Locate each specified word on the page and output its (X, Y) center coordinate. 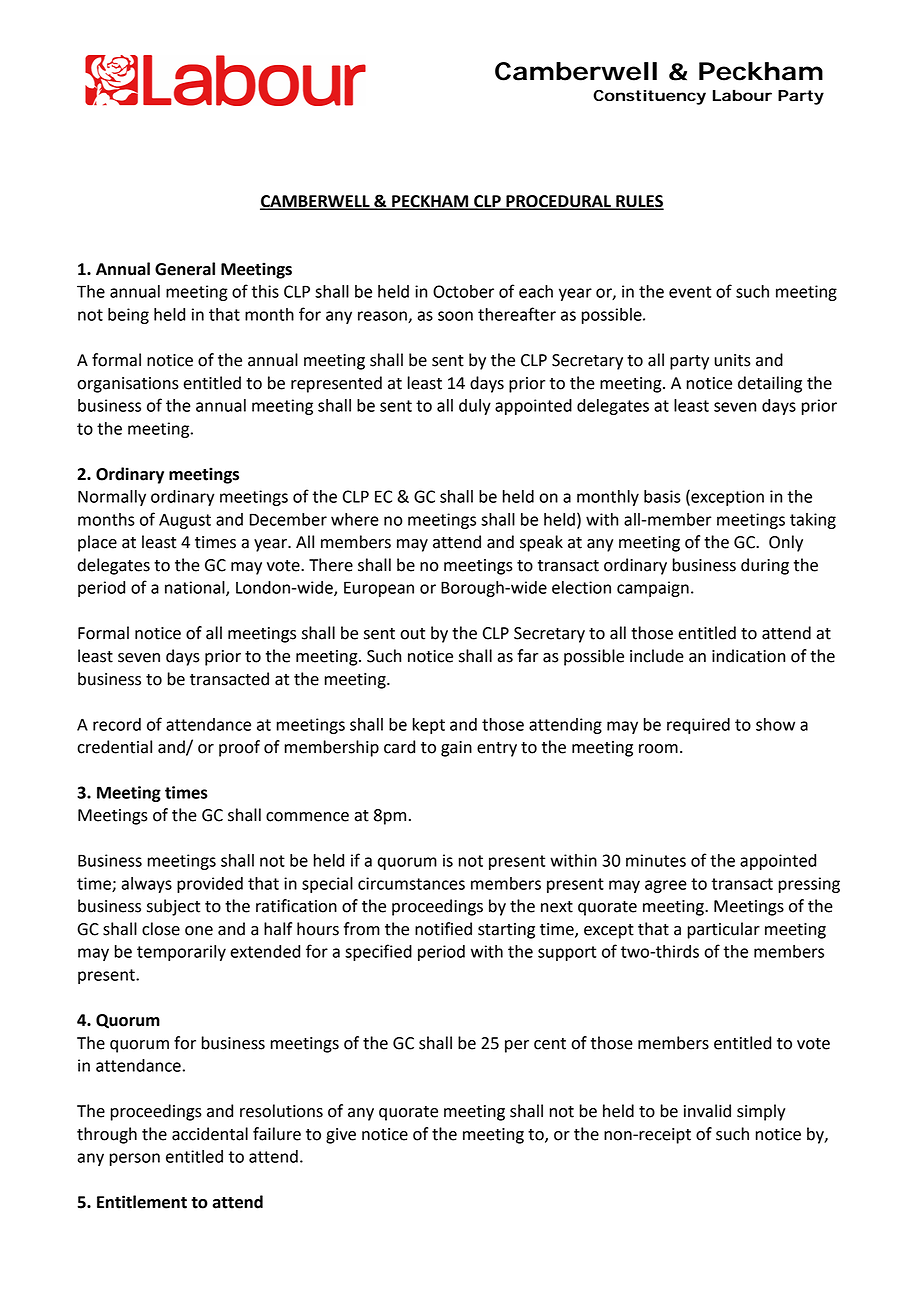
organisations (128, 385)
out (412, 634)
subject (173, 907)
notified (443, 929)
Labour (742, 95)
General (185, 269)
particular (723, 930)
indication (748, 656)
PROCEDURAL (558, 202)
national (196, 588)
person (135, 1159)
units (732, 360)
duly (475, 407)
